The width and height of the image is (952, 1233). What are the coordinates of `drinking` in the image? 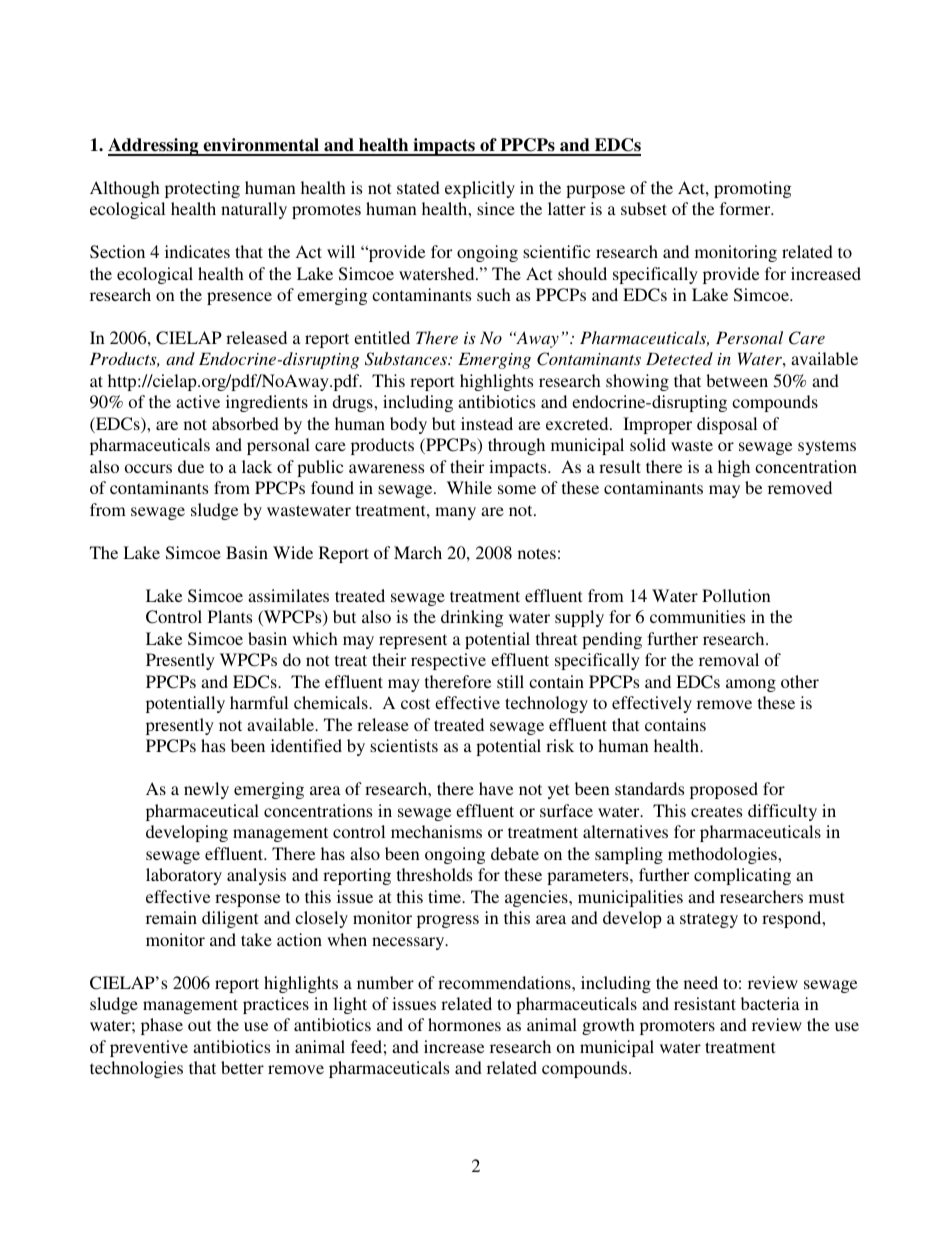 It's located at (472, 618).
